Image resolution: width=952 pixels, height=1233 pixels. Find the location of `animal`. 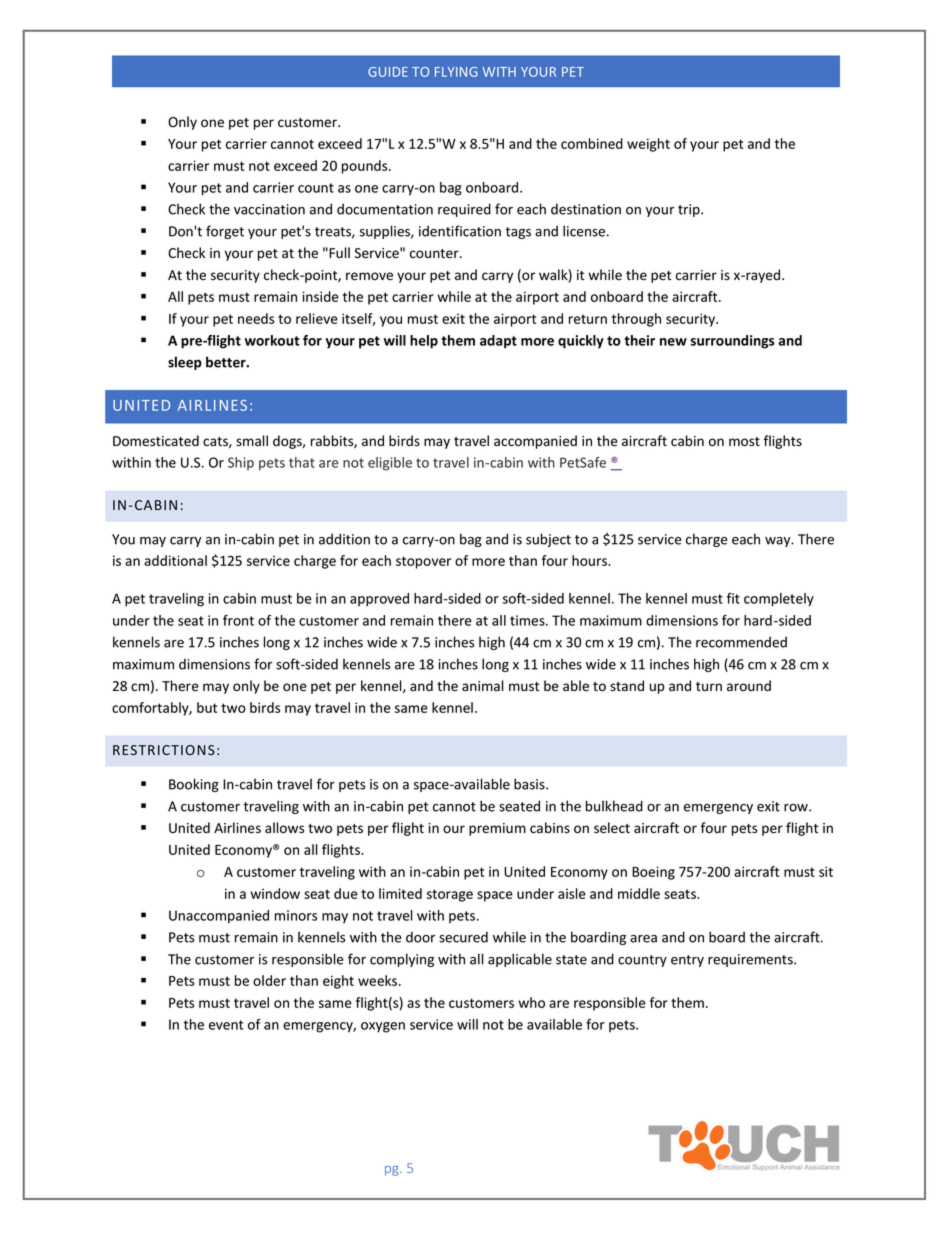

animal is located at coordinates (483, 686).
